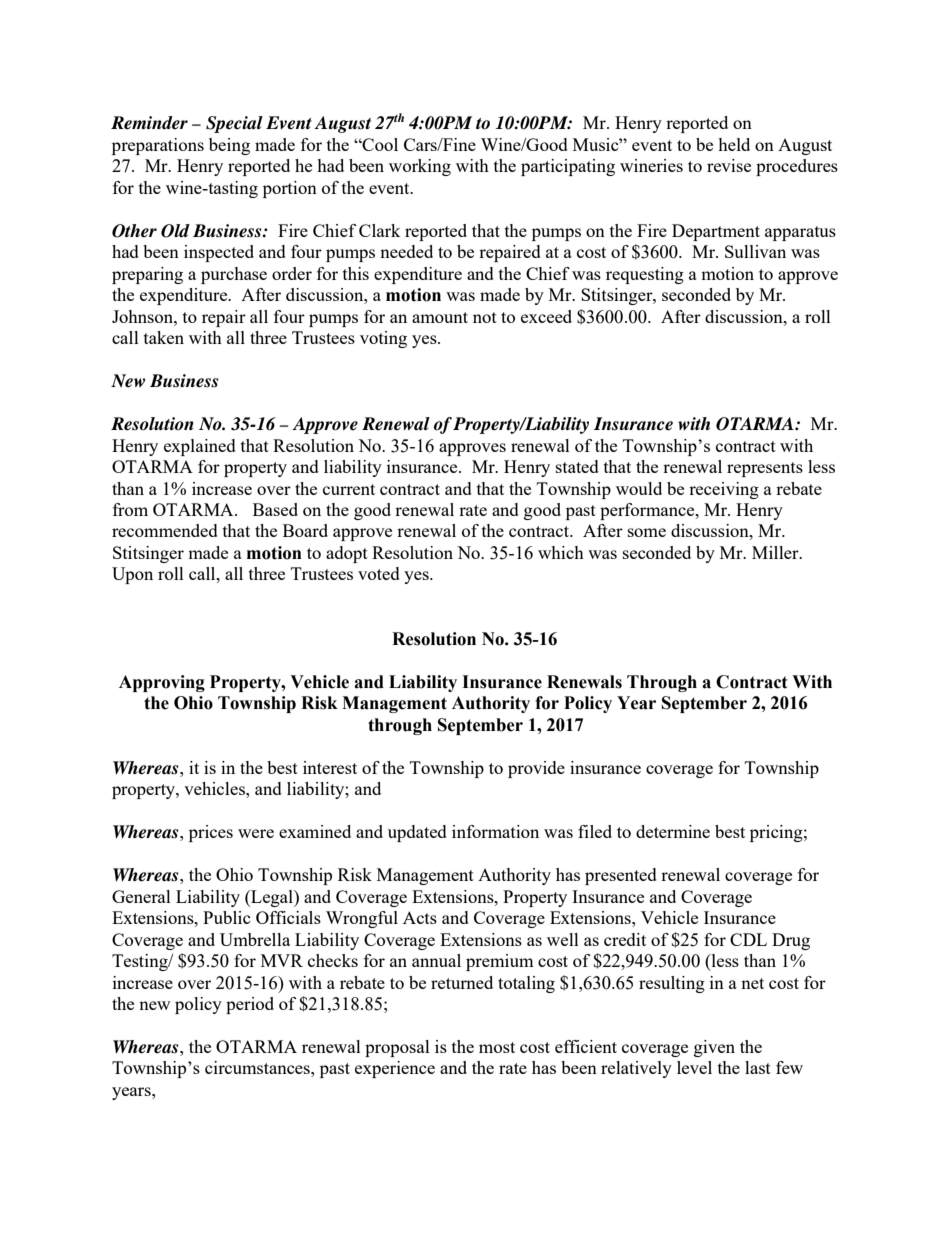  Describe the element at coordinates (536, 769) in the image. I see `provide` at that location.
